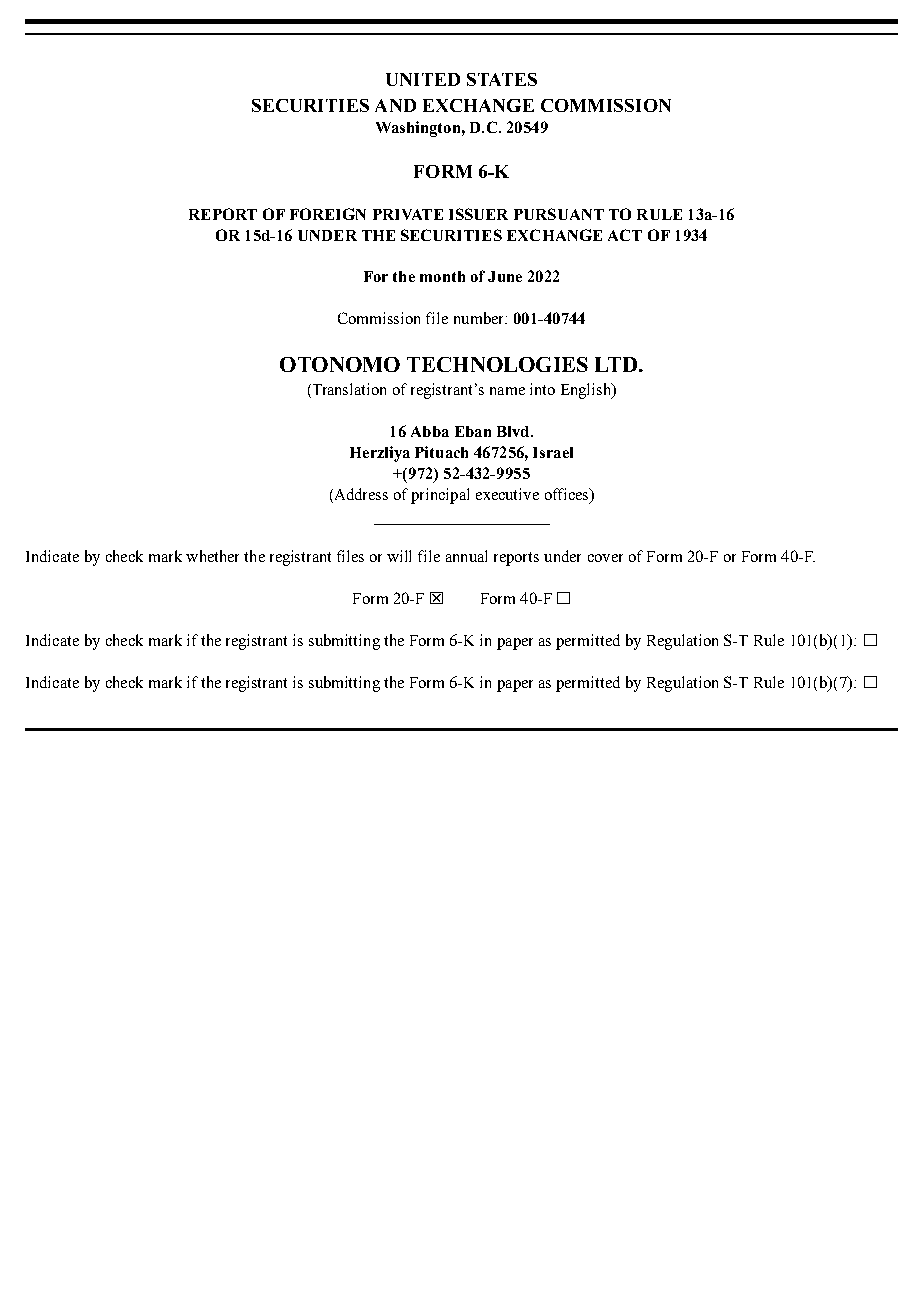 The width and height of the page is (924, 1308). I want to click on PRIVATE, so click(408, 214).
